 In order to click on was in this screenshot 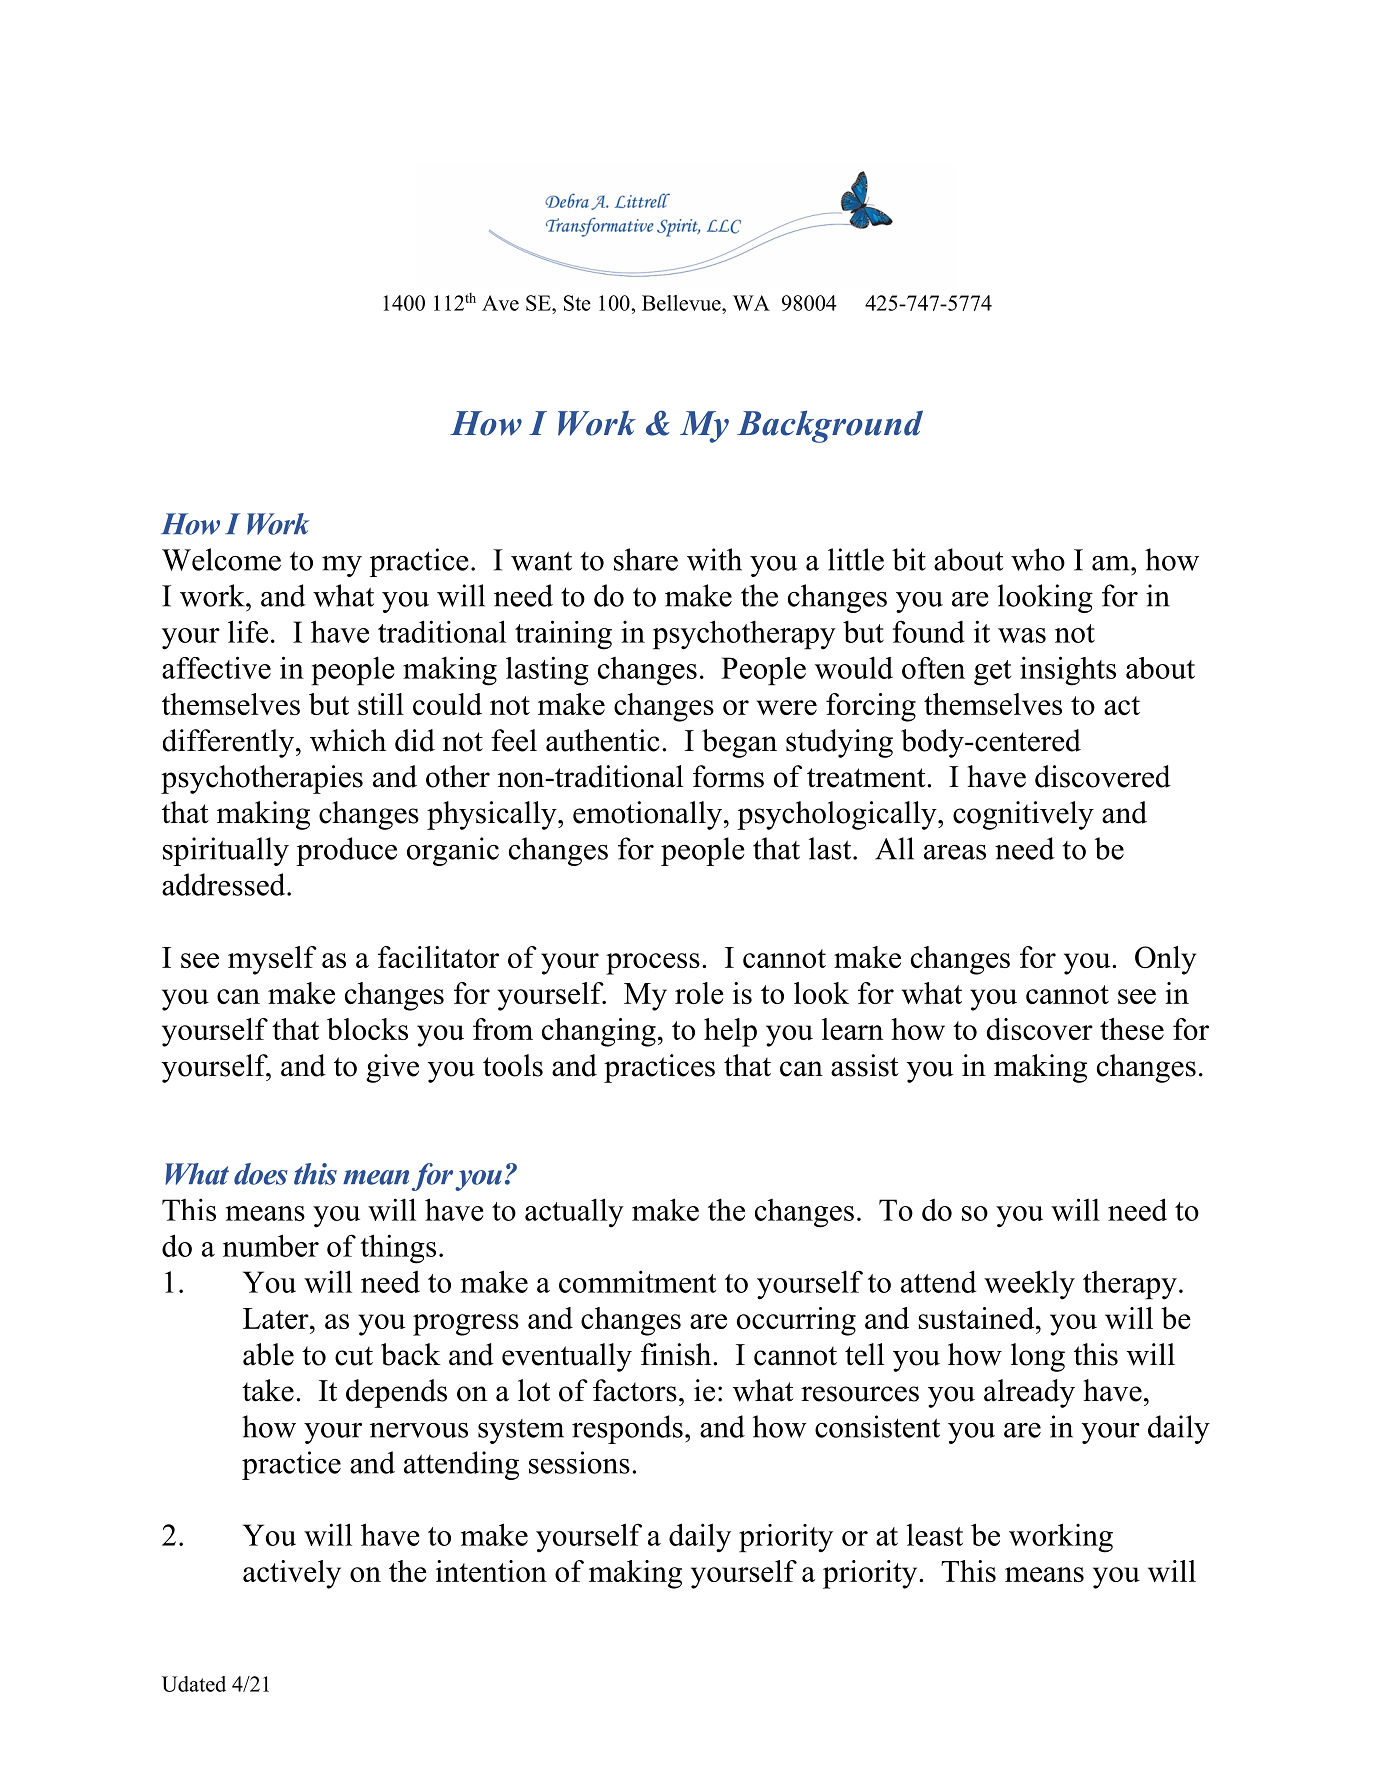, I will do `click(1022, 635)`.
